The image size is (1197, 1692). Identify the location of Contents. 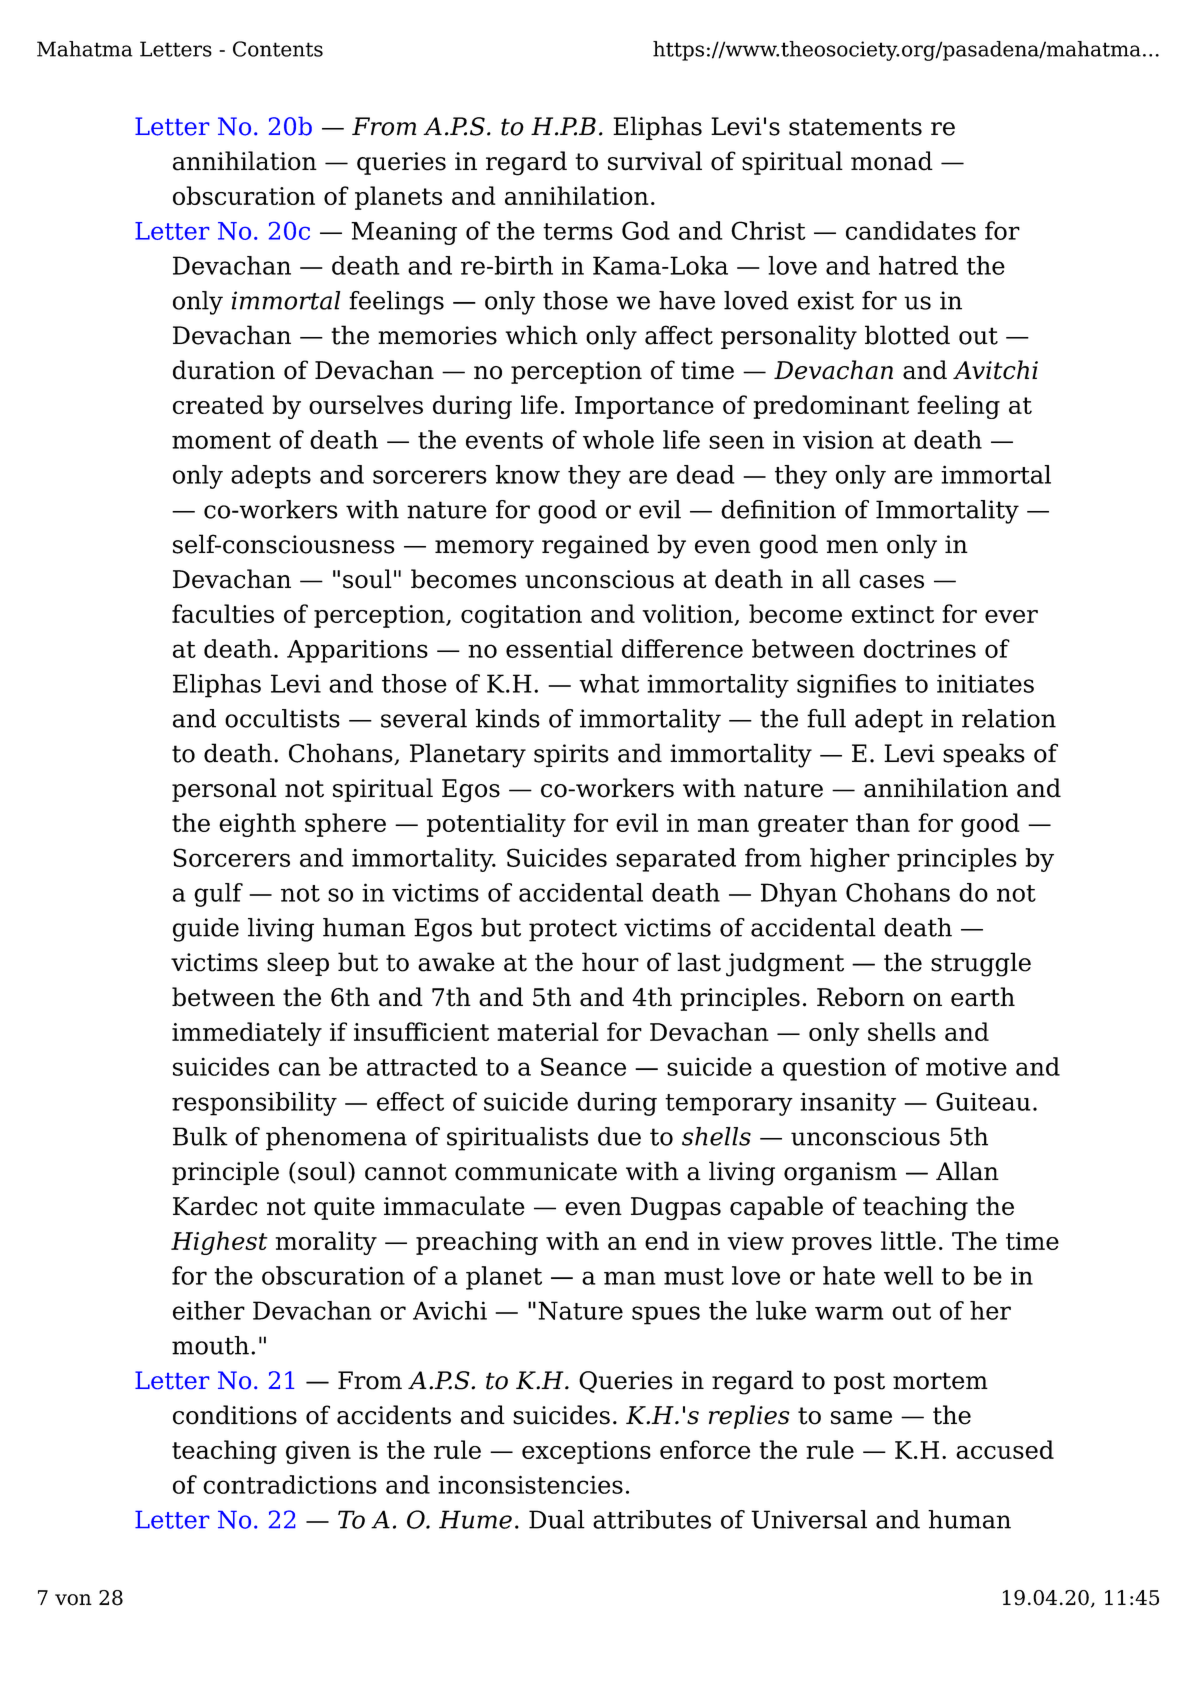
(278, 49).
